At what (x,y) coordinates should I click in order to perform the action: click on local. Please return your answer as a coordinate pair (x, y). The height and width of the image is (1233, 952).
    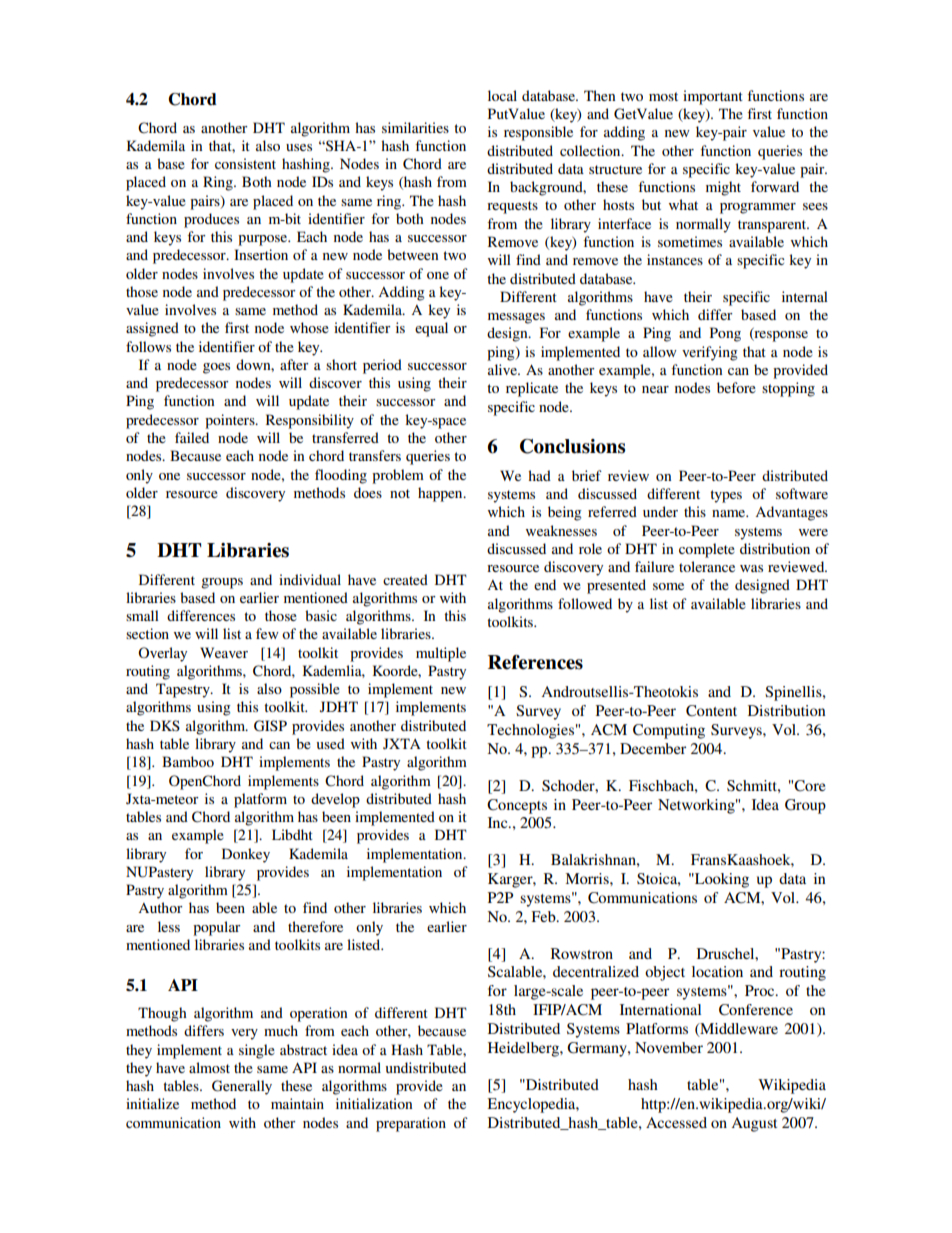
    Looking at the image, I should click on (502, 95).
